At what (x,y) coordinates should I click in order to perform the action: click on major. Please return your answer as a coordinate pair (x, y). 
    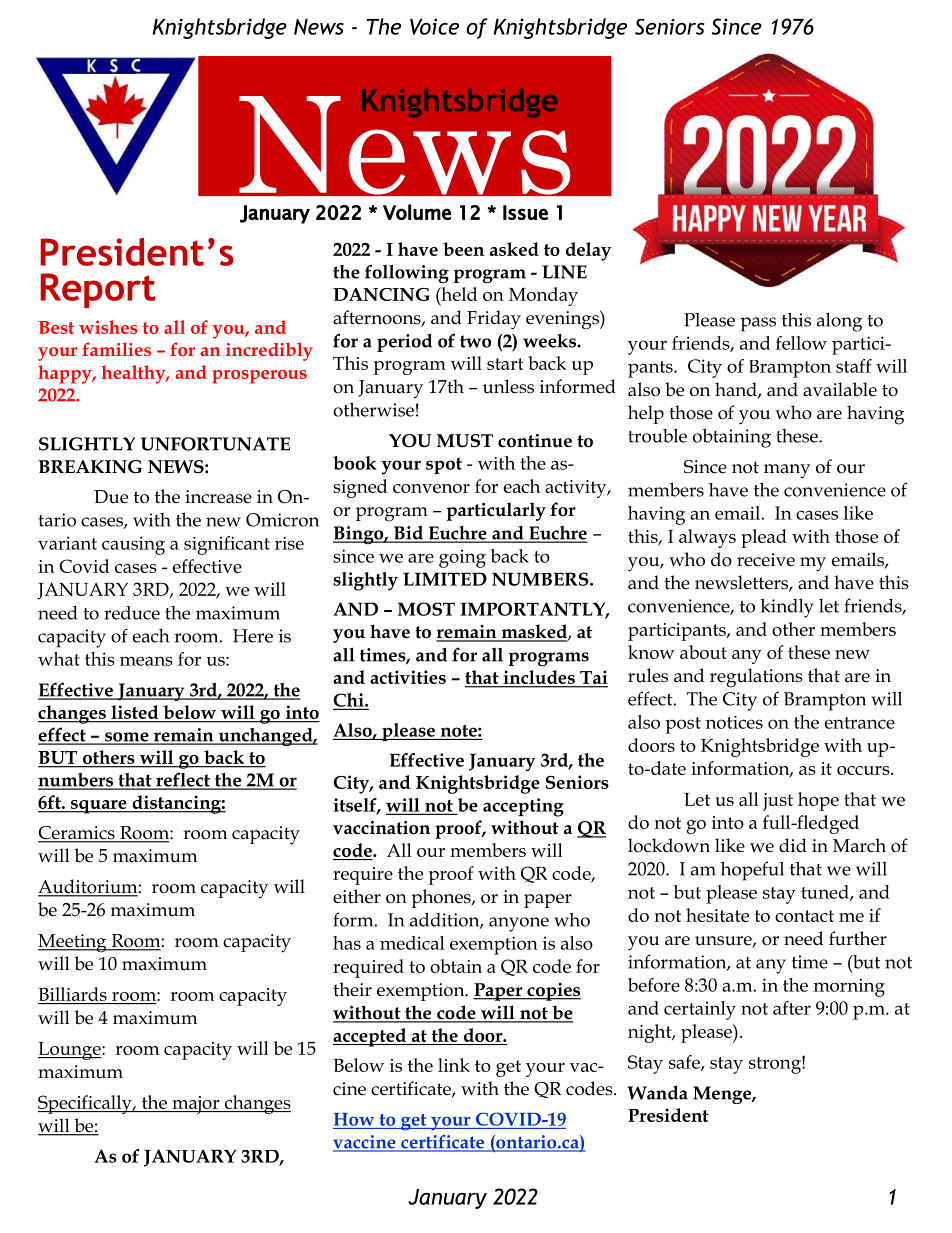
    Looking at the image, I should click on (196, 1105).
